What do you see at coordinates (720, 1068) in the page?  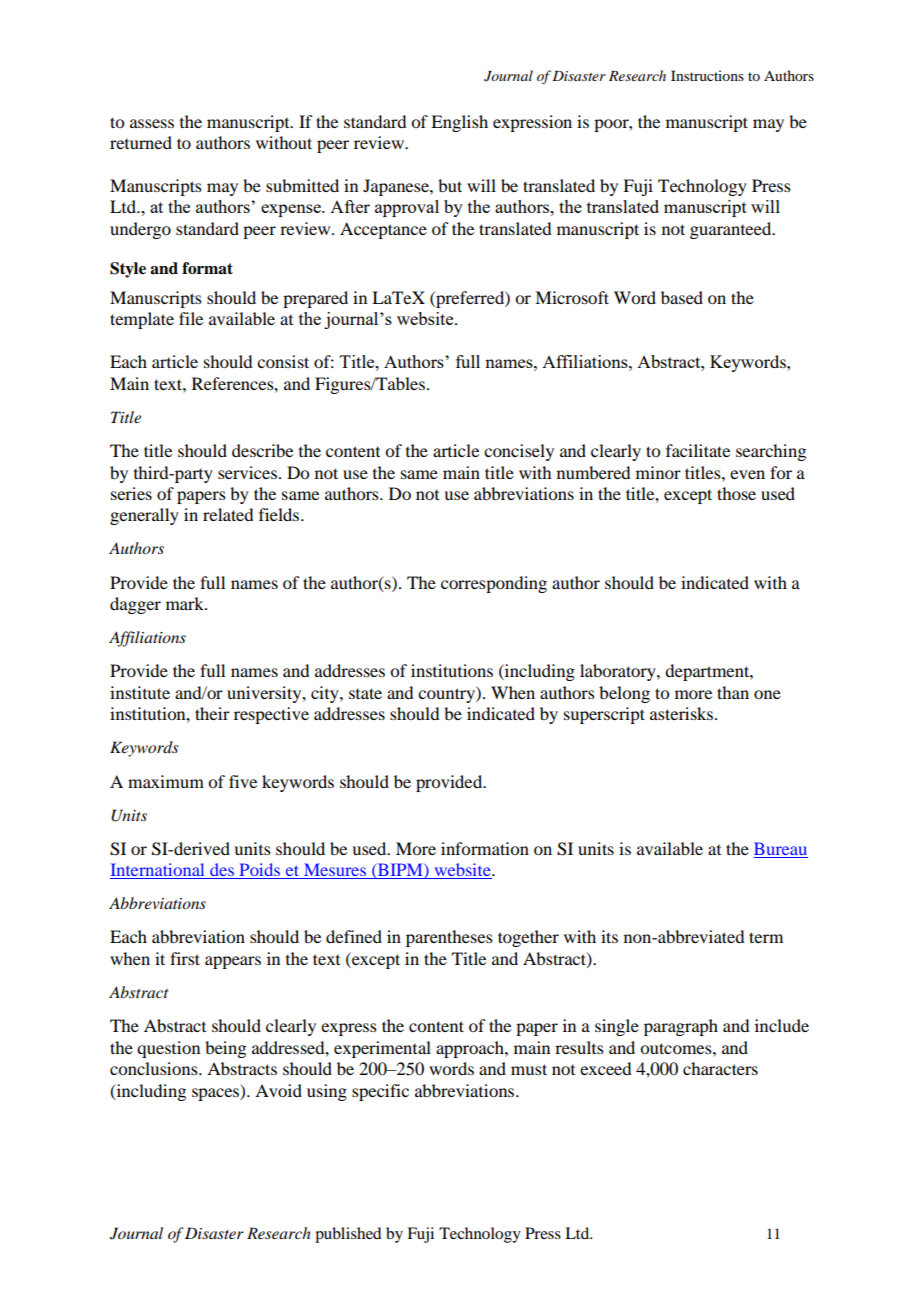 I see `characters` at bounding box center [720, 1068].
